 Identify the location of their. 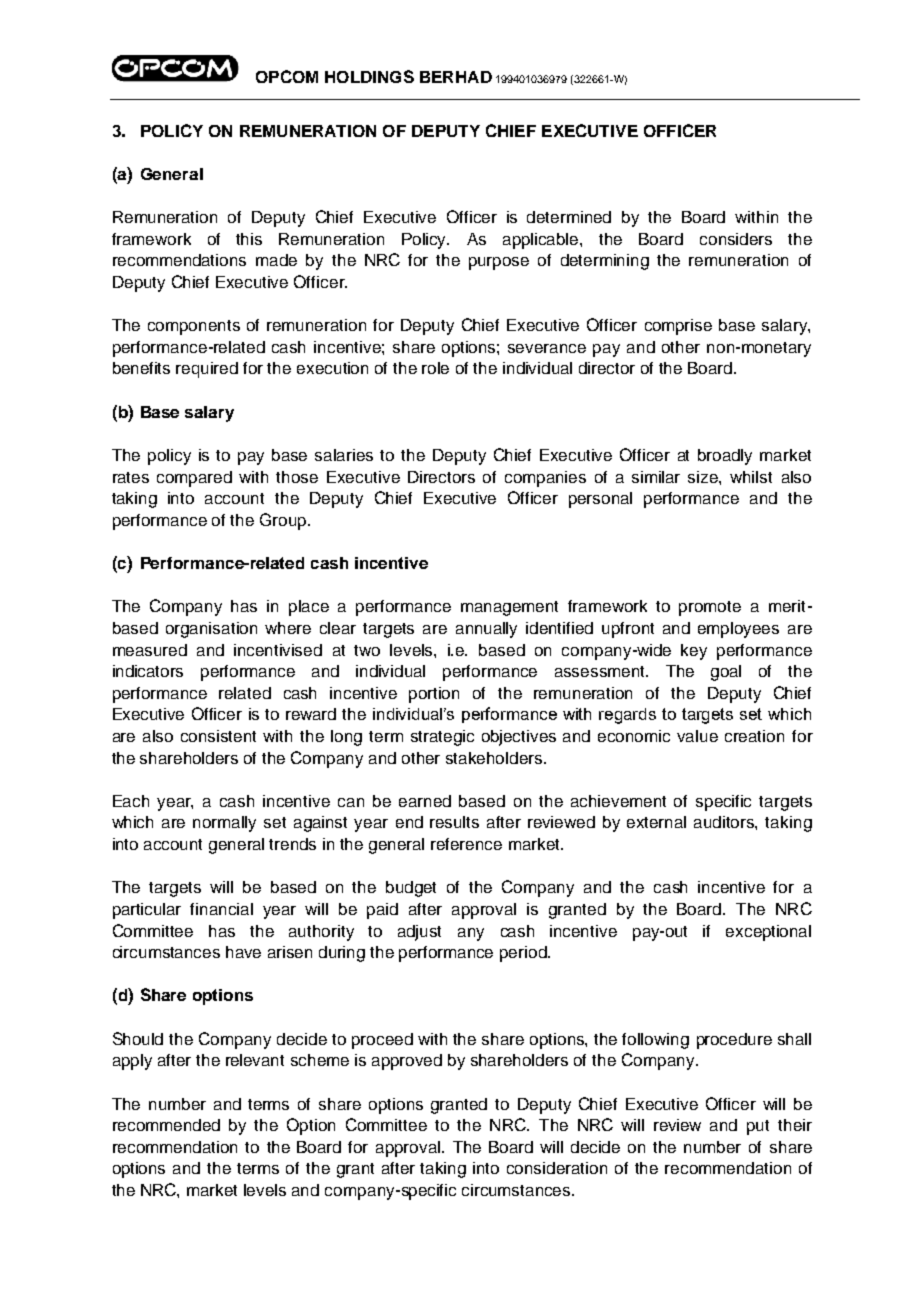
(795, 1125).
